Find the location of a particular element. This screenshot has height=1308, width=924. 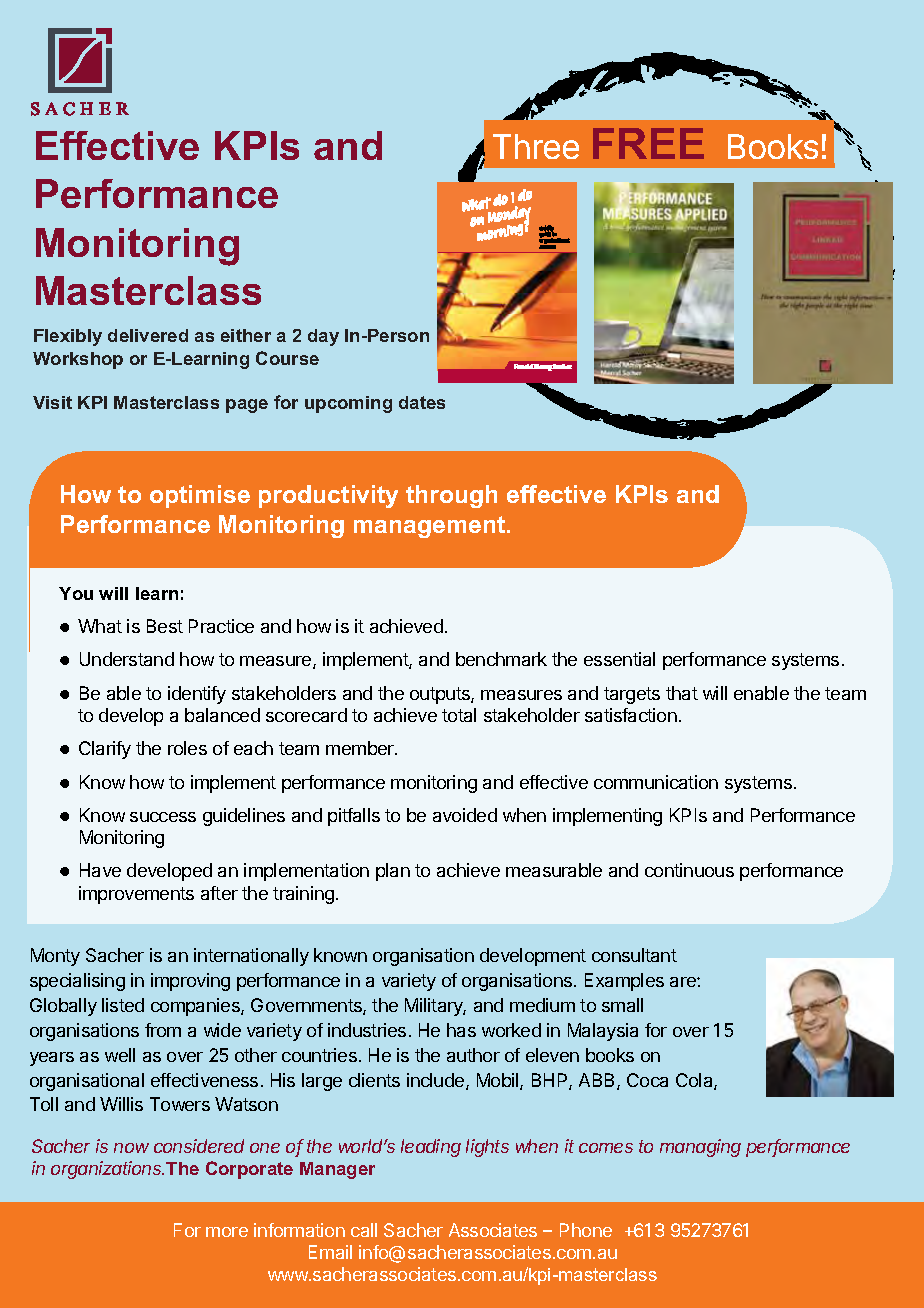

Three is located at coordinates (536, 146).
